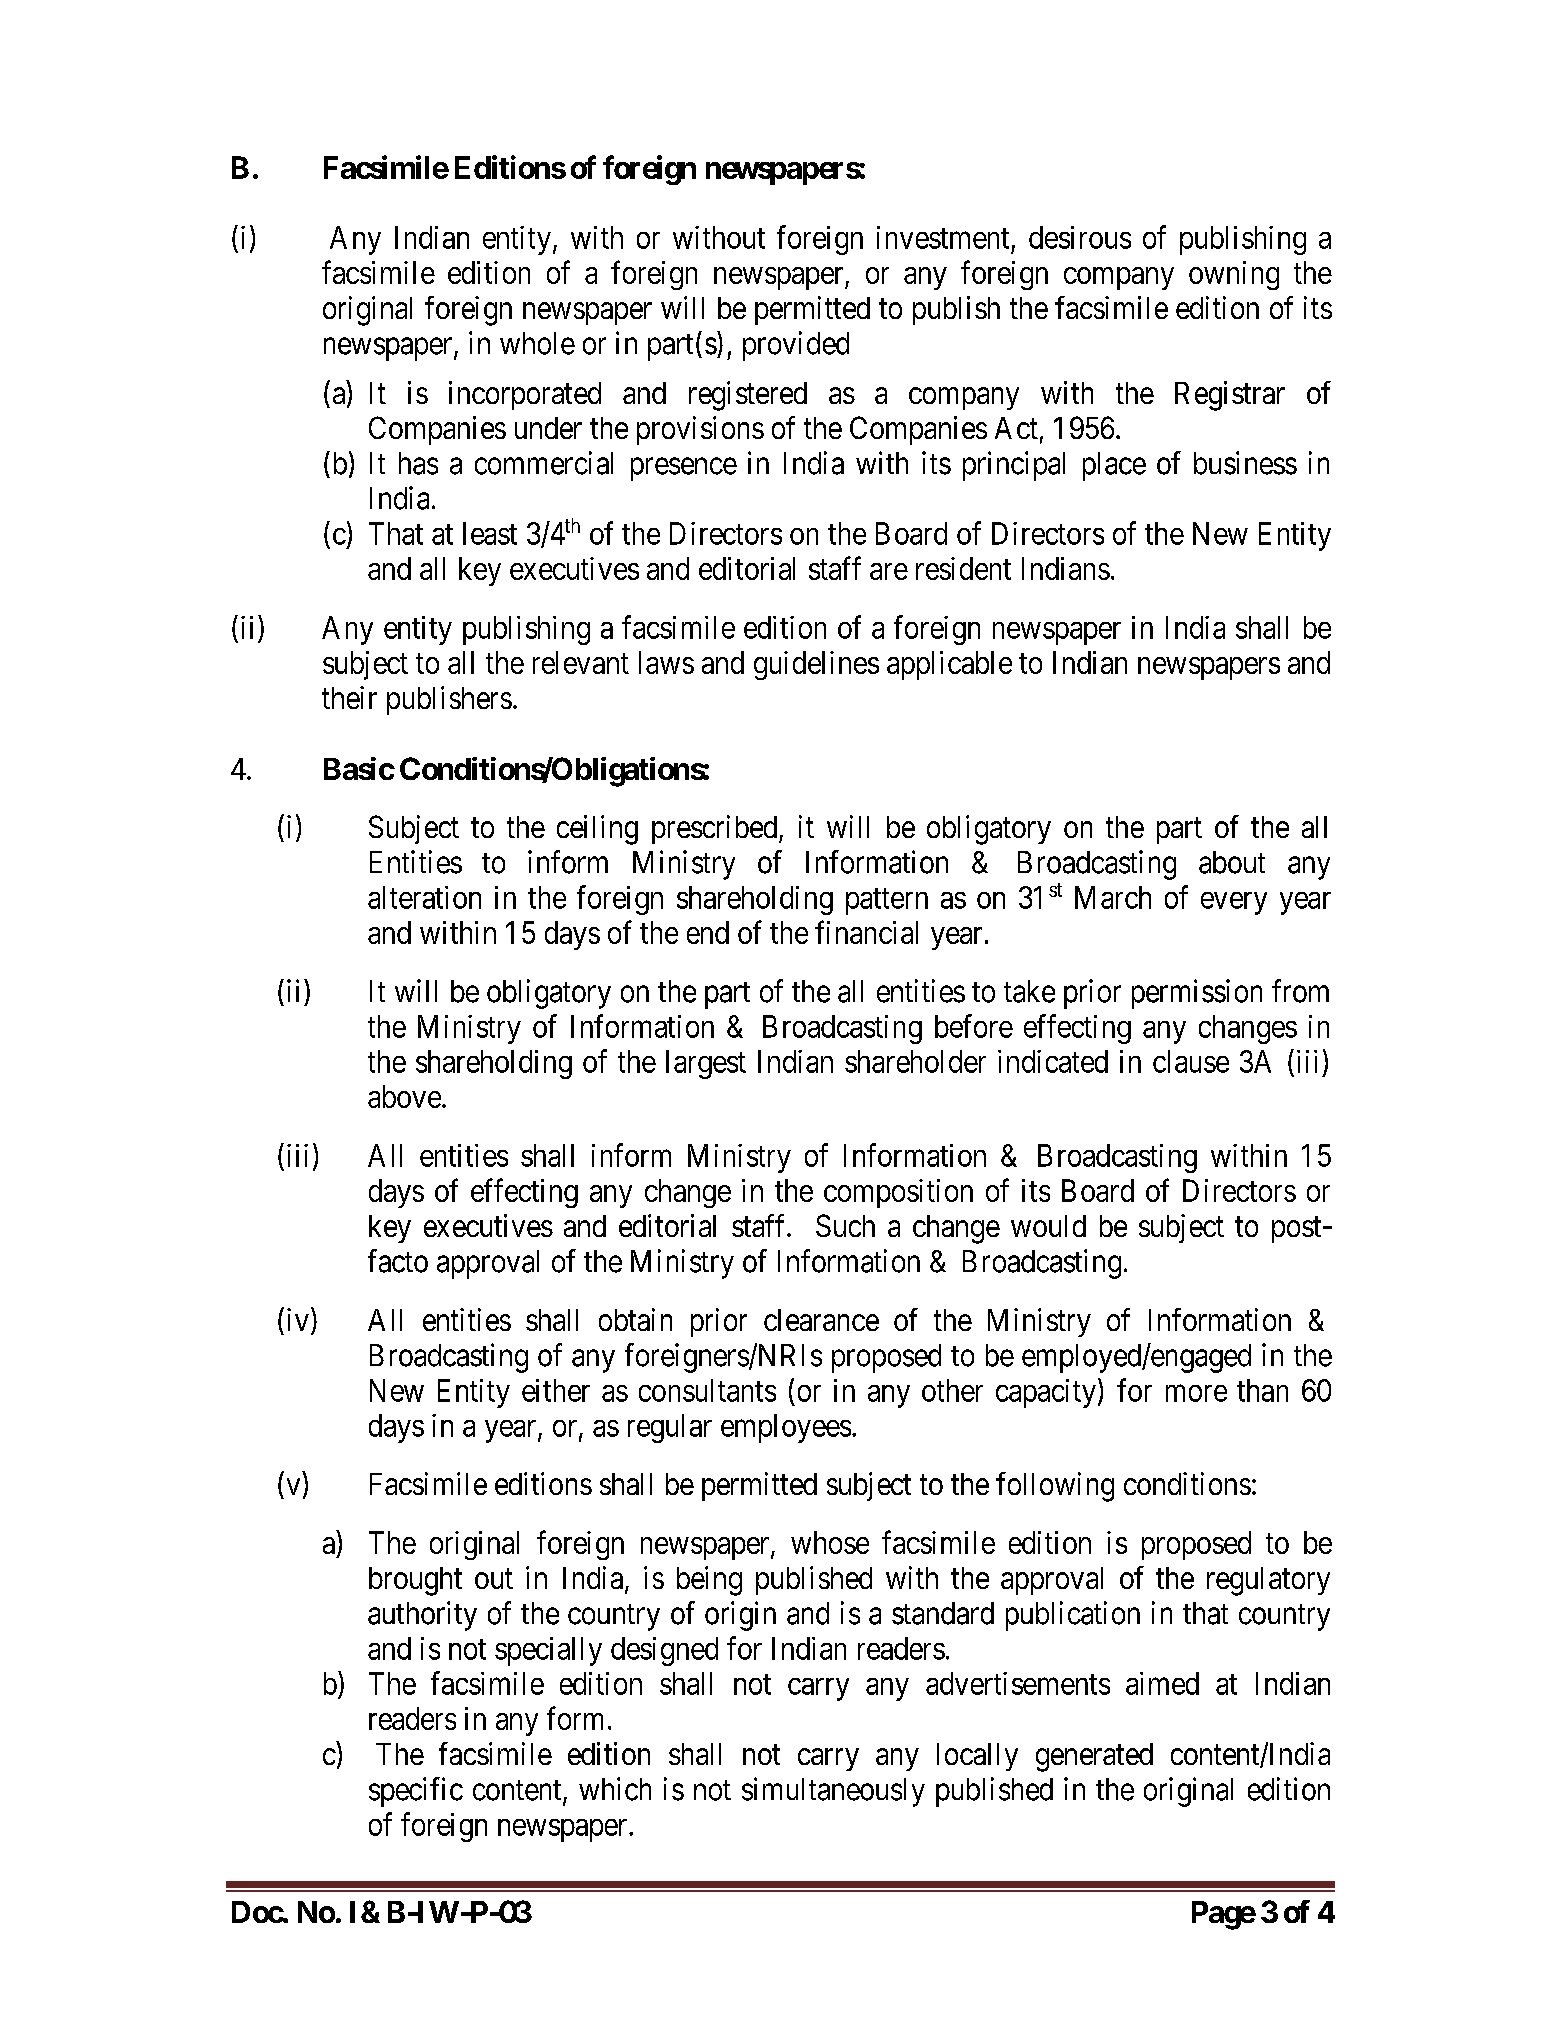 The height and width of the image is (2020, 1561). Describe the element at coordinates (1197, 994) in the image. I see `permission` at that location.
